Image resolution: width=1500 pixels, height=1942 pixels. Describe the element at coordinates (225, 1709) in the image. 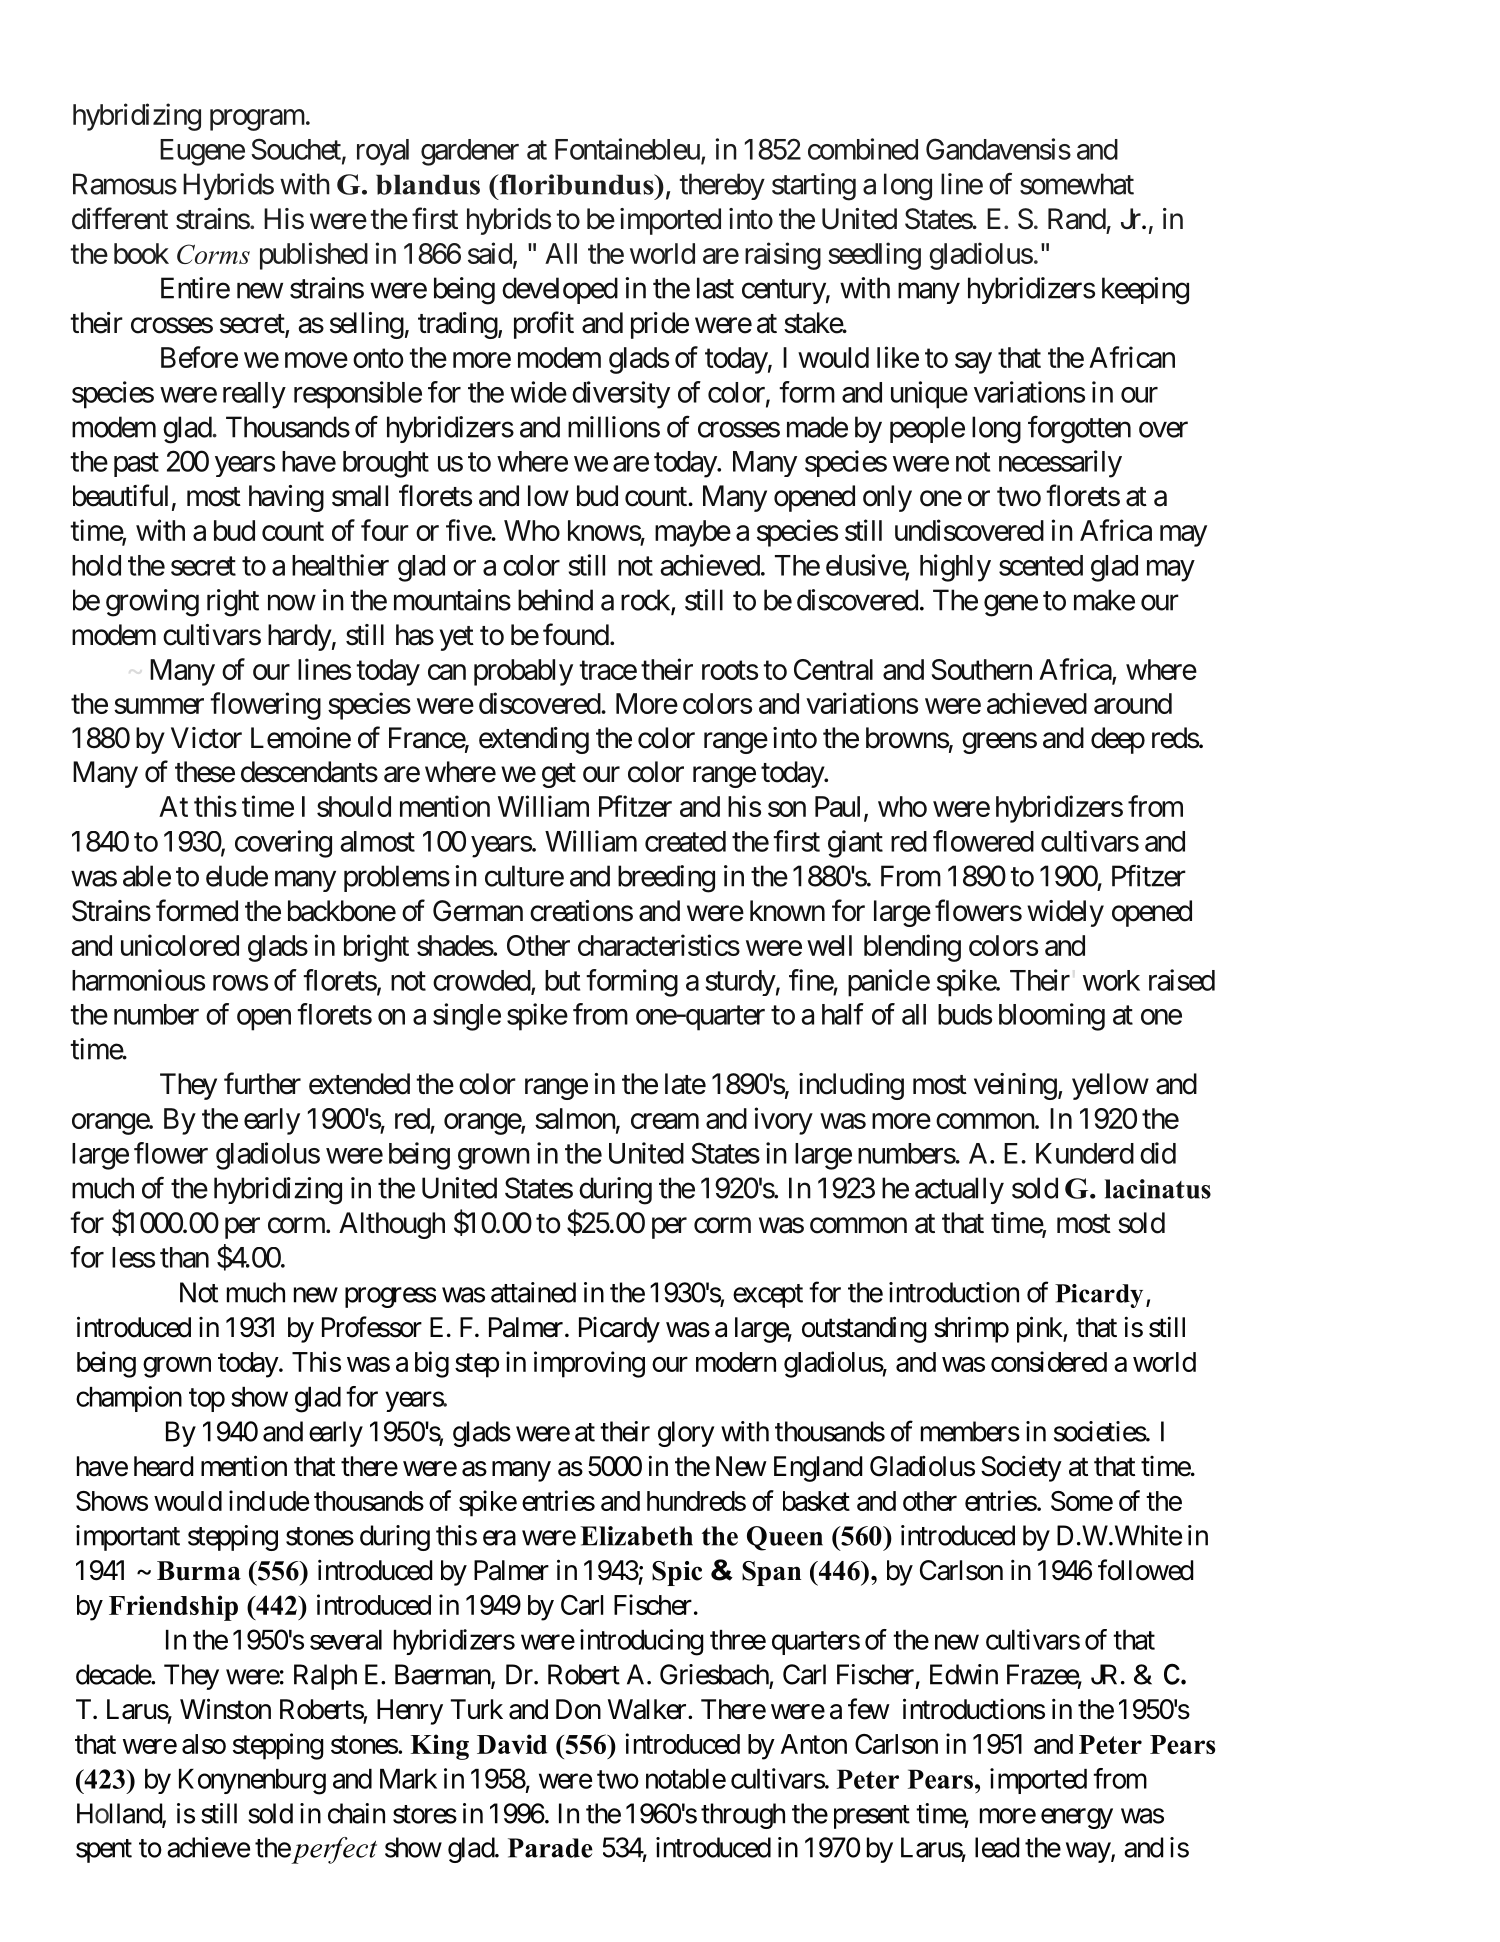

I see `Winston` at that location.
